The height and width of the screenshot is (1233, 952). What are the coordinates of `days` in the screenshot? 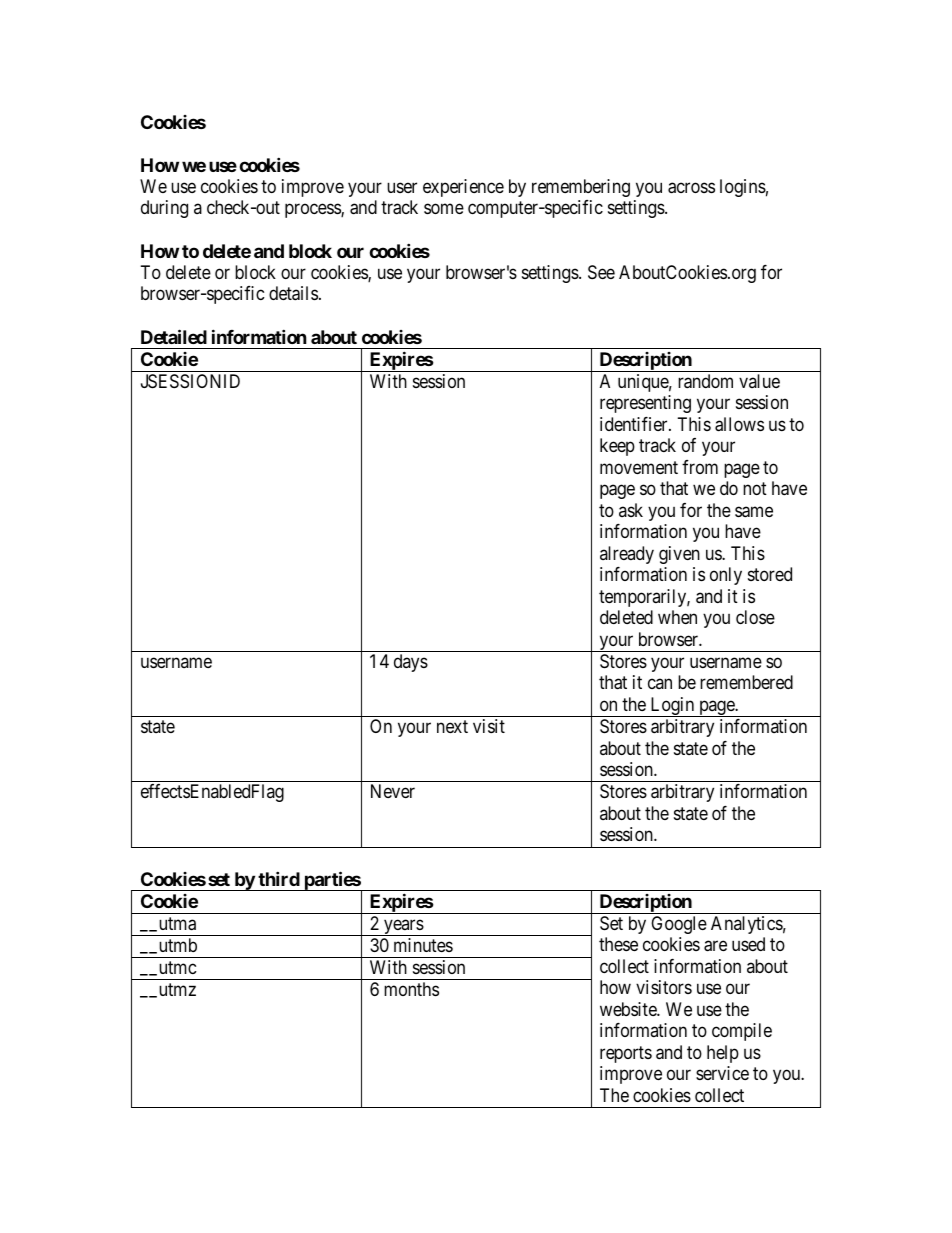 It's located at (411, 663).
